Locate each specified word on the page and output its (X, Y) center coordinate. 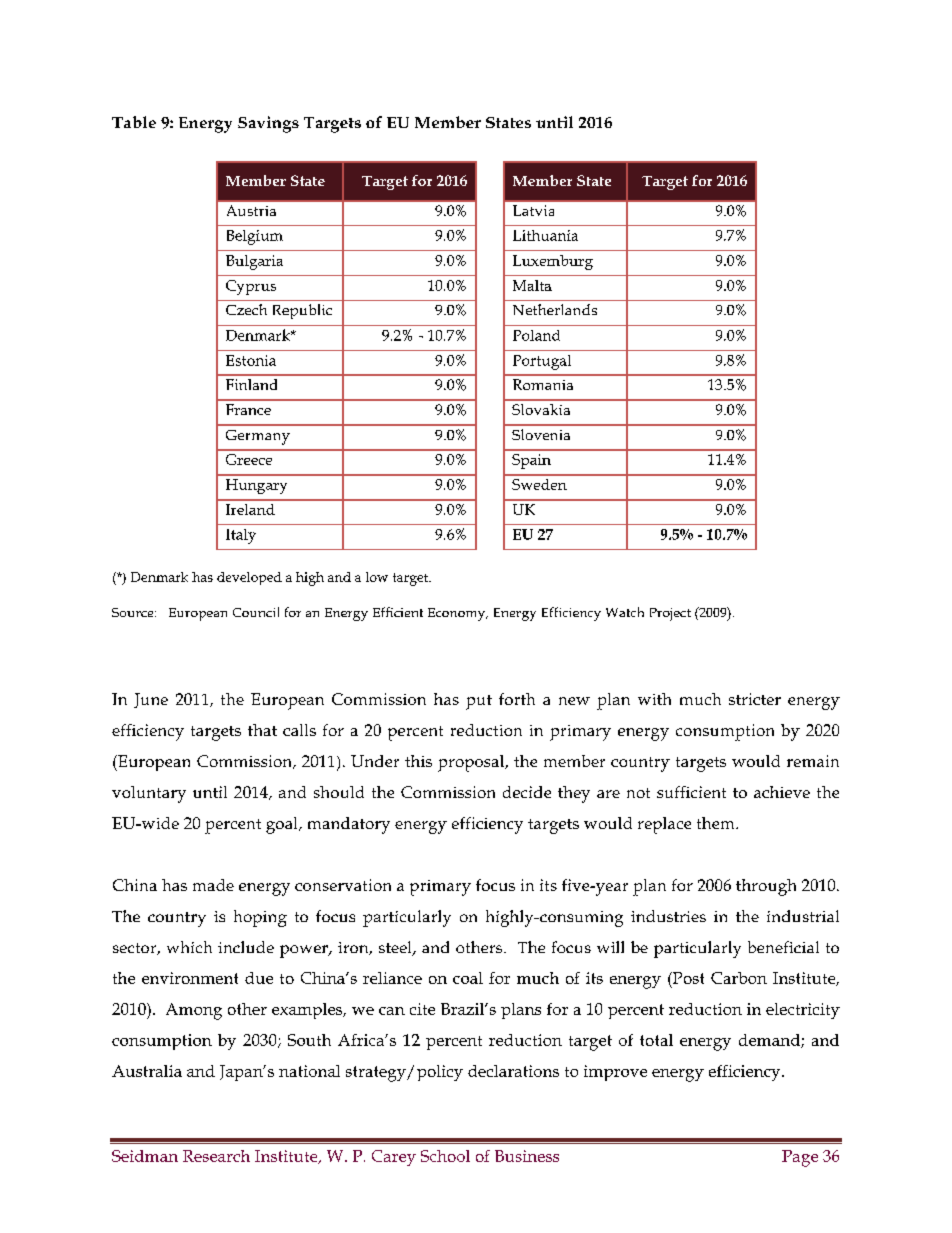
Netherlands (555, 309)
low (377, 577)
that (262, 730)
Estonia (251, 360)
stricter (755, 699)
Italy (241, 536)
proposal (472, 763)
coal (468, 978)
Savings (268, 124)
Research (216, 1156)
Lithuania (545, 235)
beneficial (783, 947)
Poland (536, 335)
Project (670, 614)
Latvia (533, 210)
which (189, 947)
